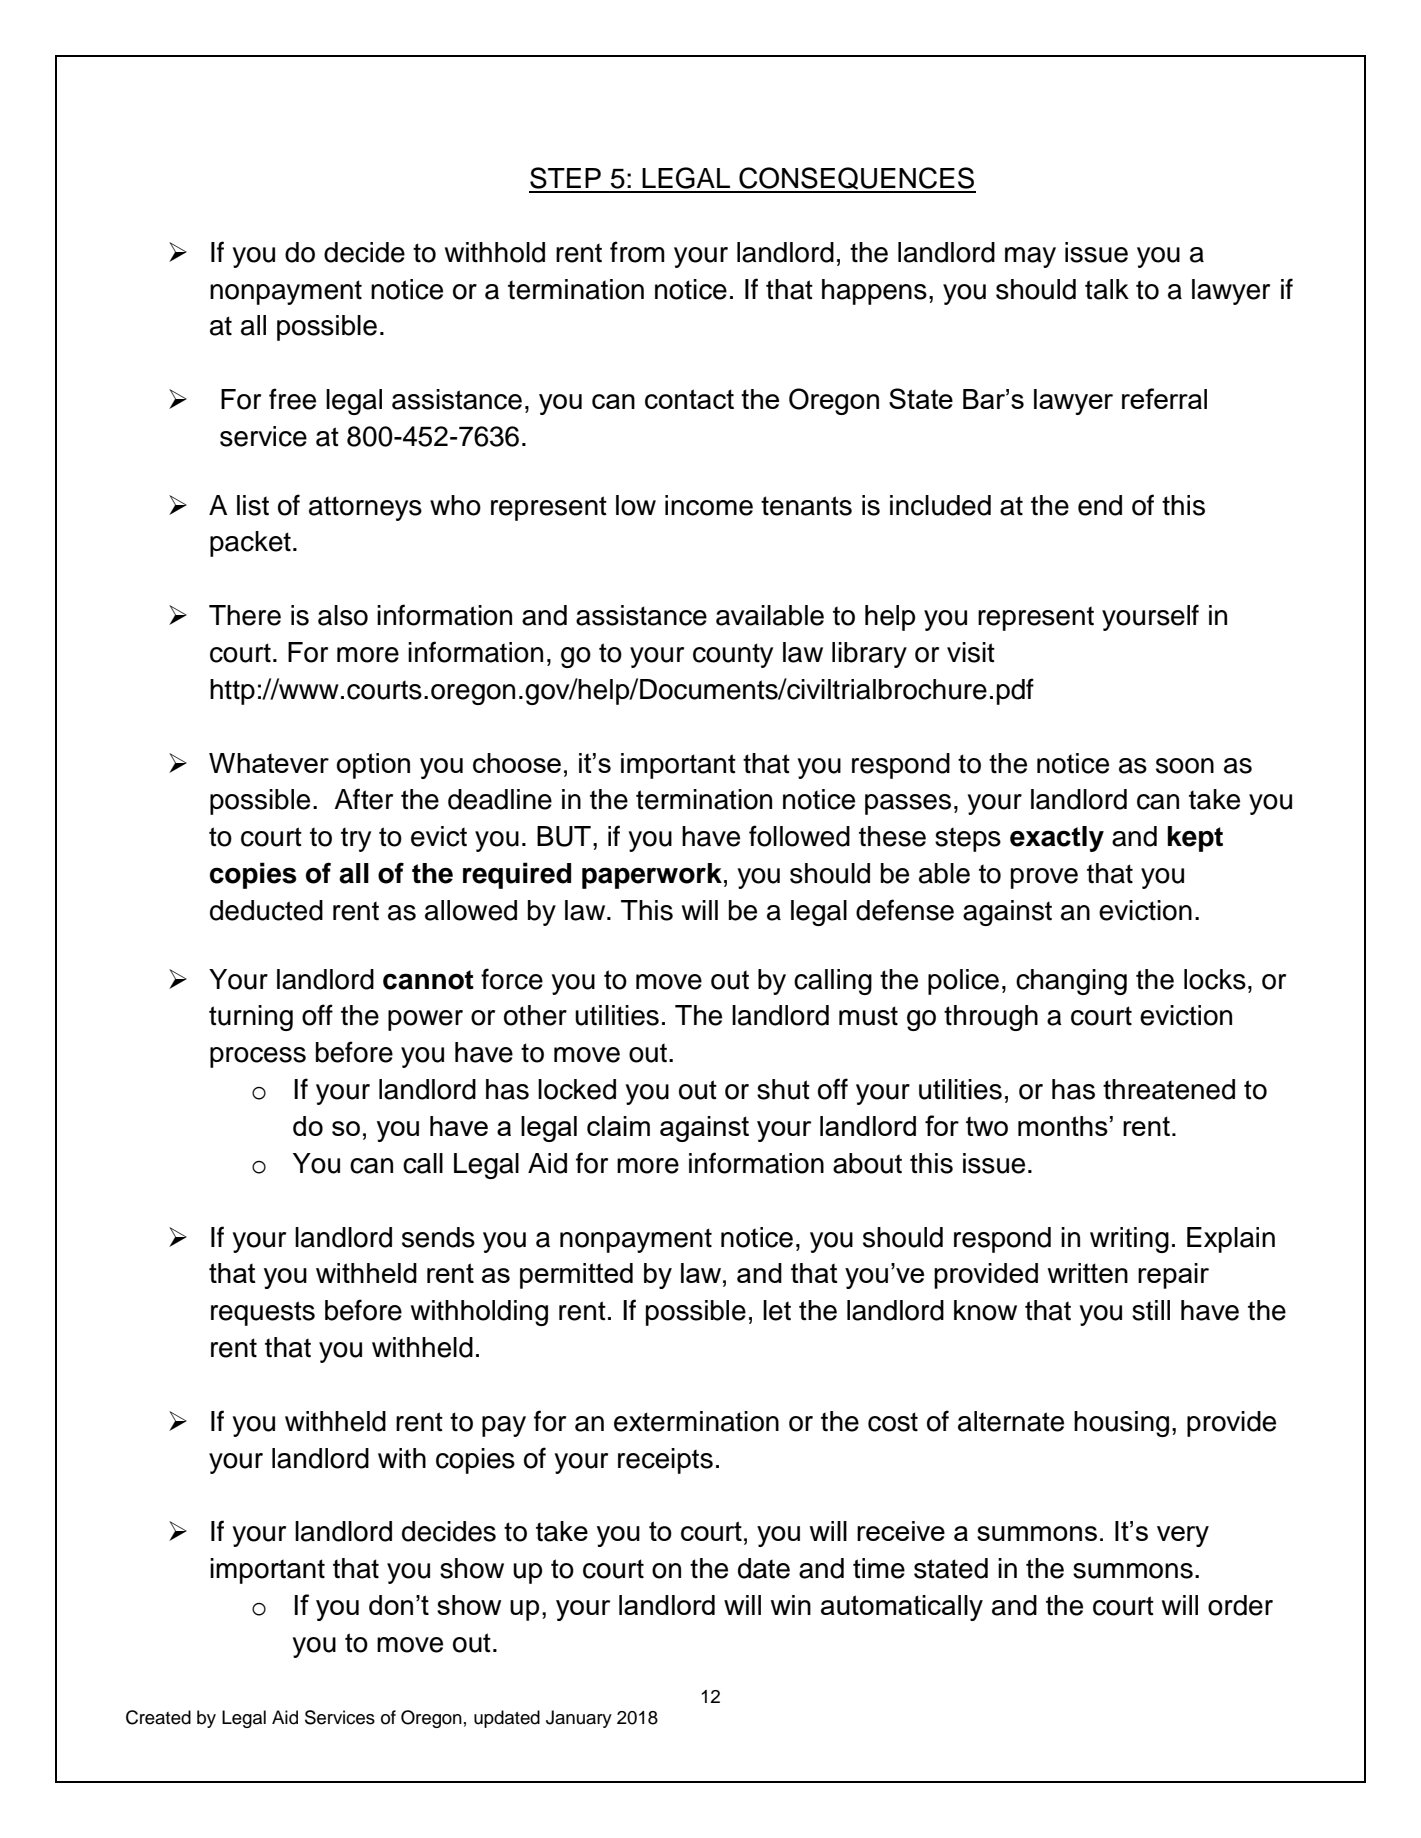 The height and width of the image is (1838, 1421). I want to click on county, so click(733, 655).
